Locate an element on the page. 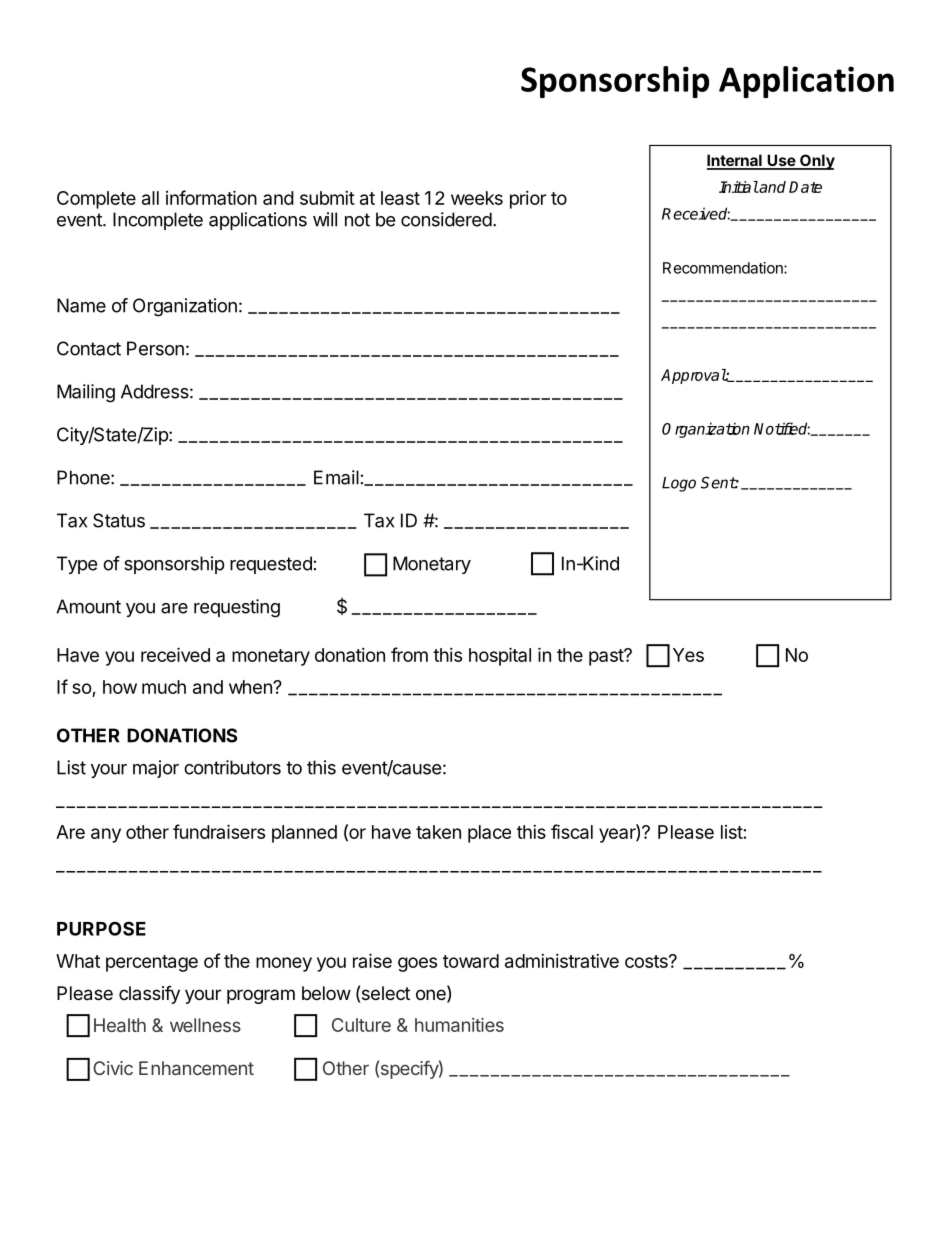 The width and height of the page is (952, 1233). wellness is located at coordinates (205, 1025).
